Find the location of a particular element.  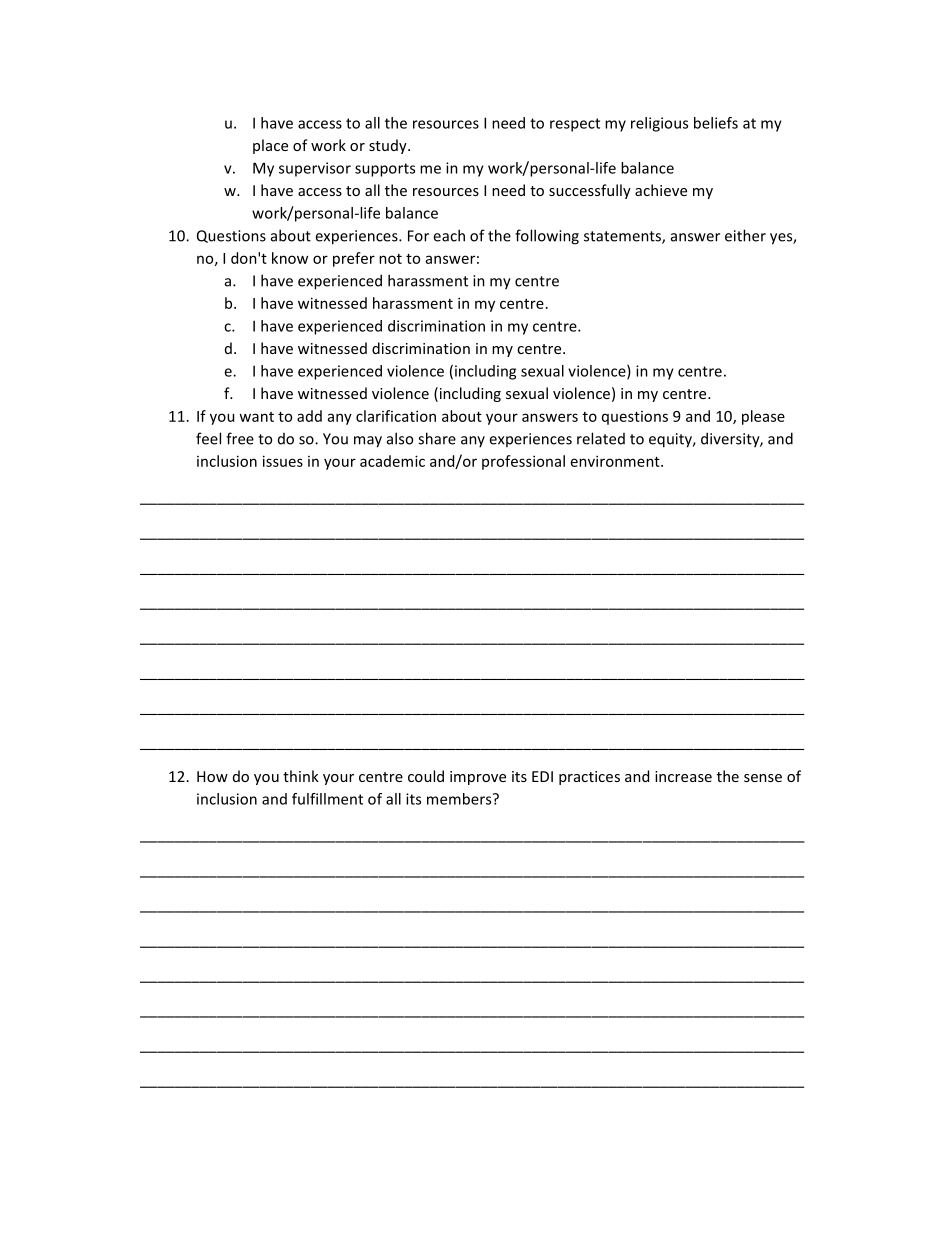

place is located at coordinates (270, 146).
